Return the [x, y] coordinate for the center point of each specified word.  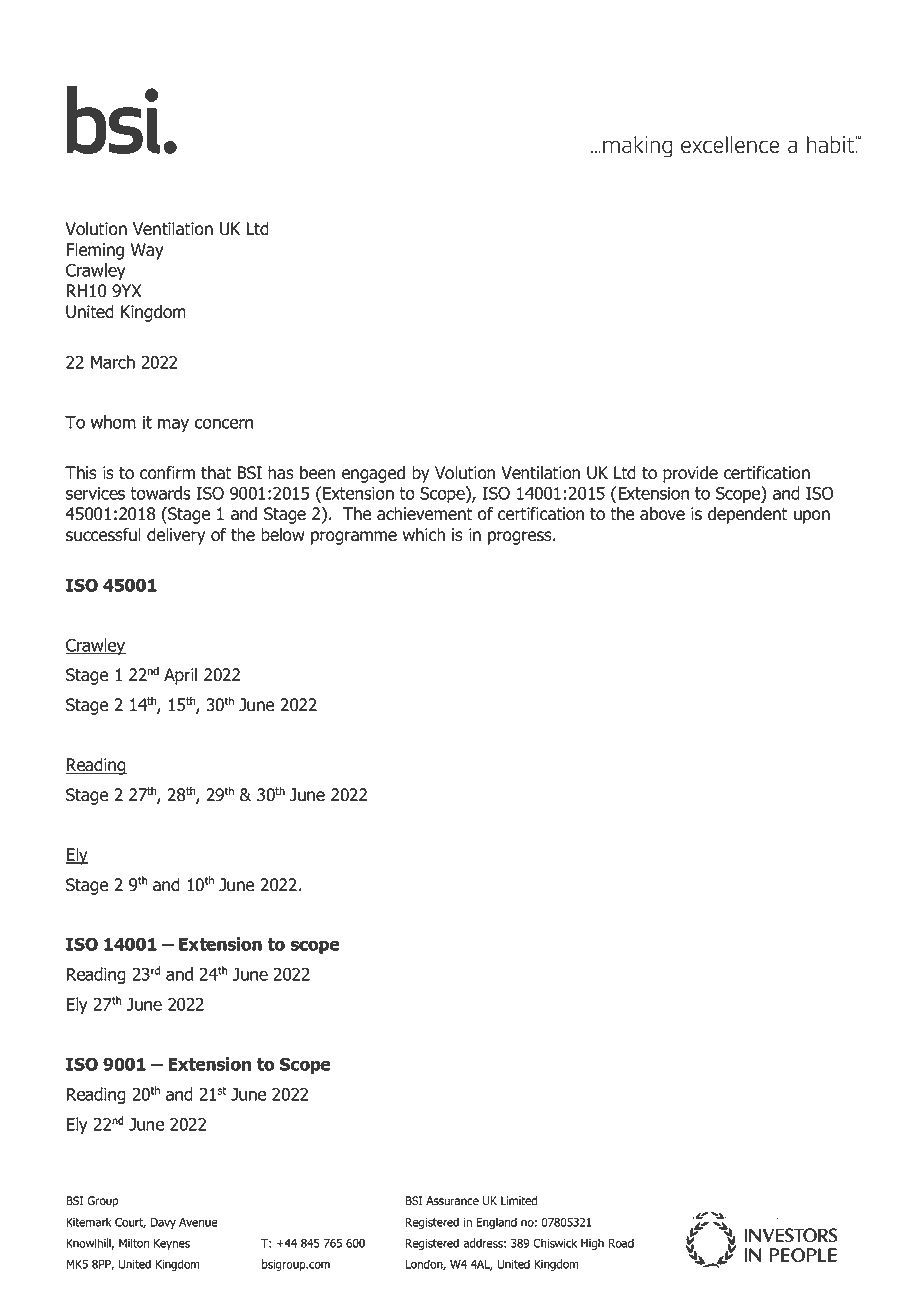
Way [147, 251]
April [180, 676]
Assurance [452, 1201]
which [424, 535]
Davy [163, 1223]
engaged [373, 474]
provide [690, 474]
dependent [748, 515]
